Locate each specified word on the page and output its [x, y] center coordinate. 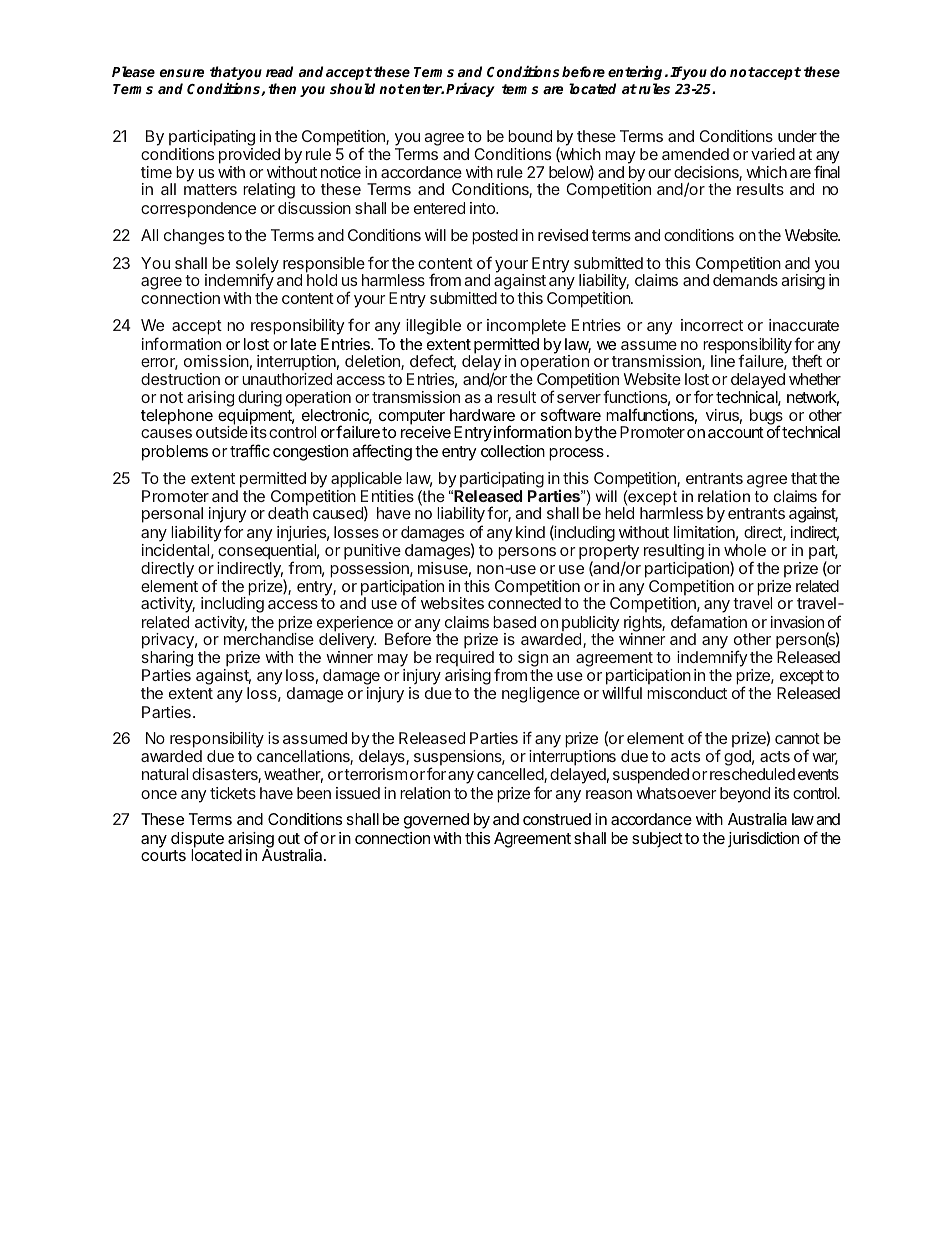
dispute [197, 841]
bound [530, 136]
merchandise [269, 639]
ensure [182, 73]
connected [524, 603]
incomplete [526, 327]
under [797, 136]
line [723, 361]
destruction [180, 379]
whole [745, 550]
